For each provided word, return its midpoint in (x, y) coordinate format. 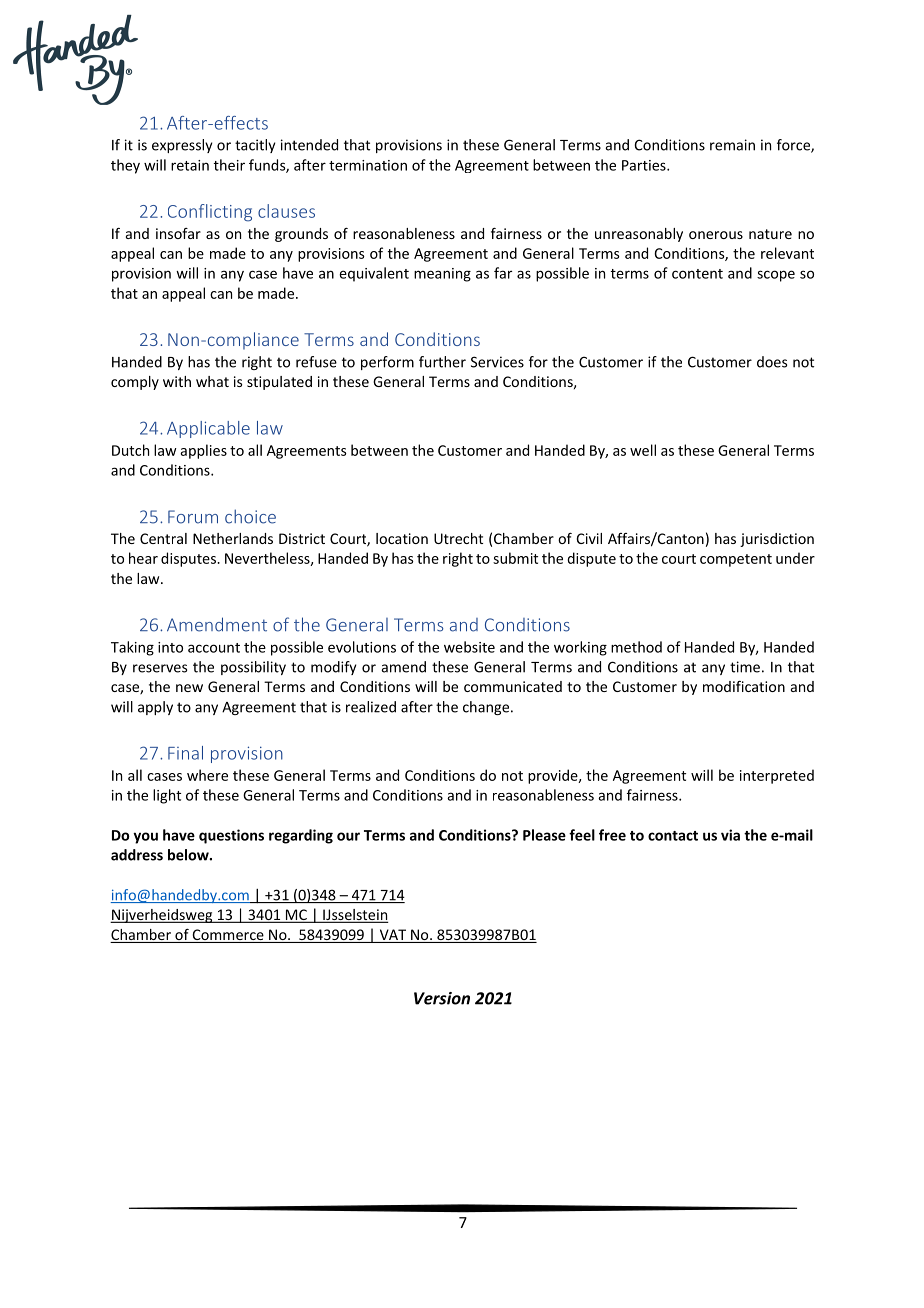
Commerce (228, 936)
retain (190, 165)
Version (442, 998)
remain (732, 145)
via (730, 835)
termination (368, 165)
